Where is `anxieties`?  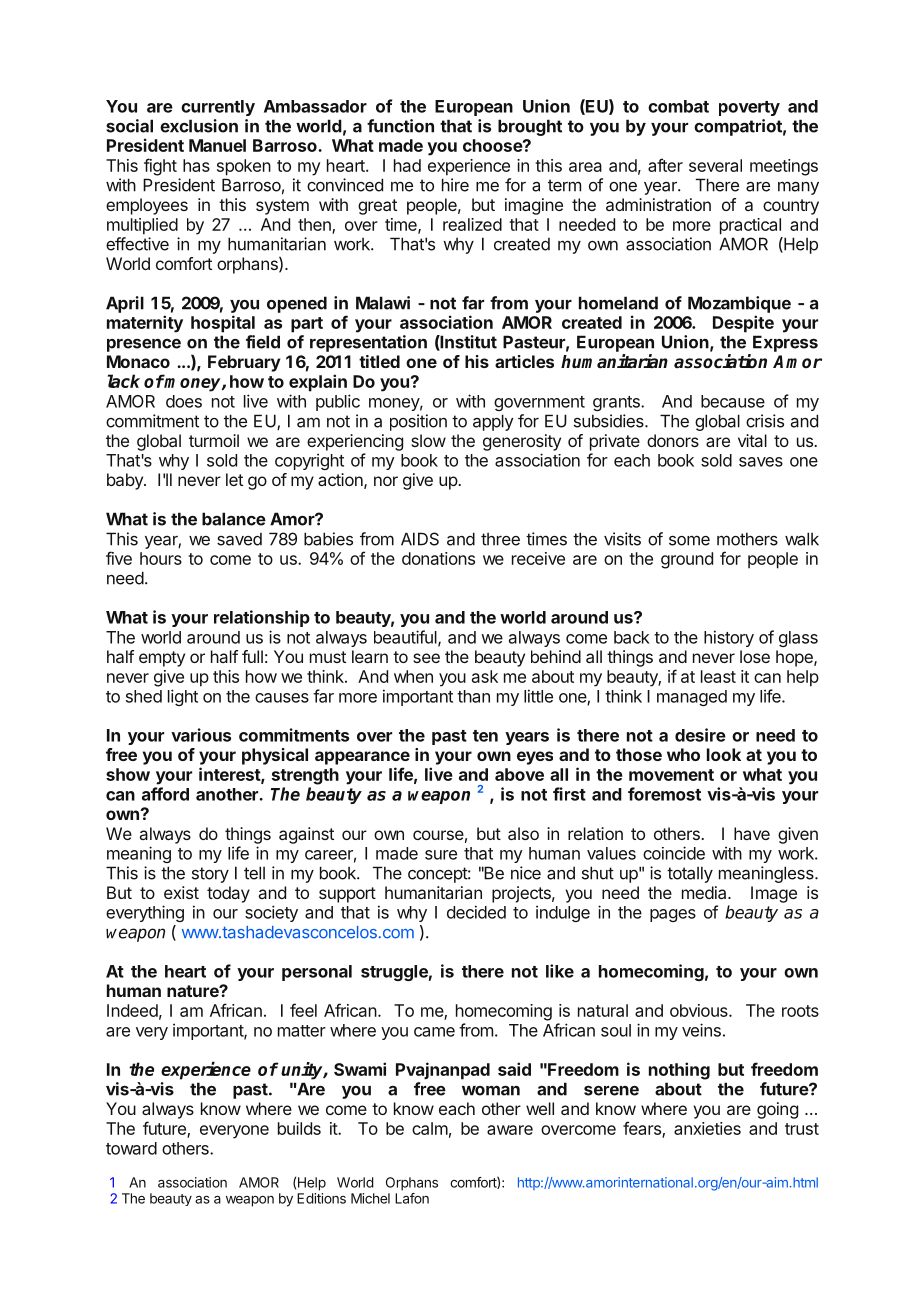
anxieties is located at coordinates (707, 1128).
